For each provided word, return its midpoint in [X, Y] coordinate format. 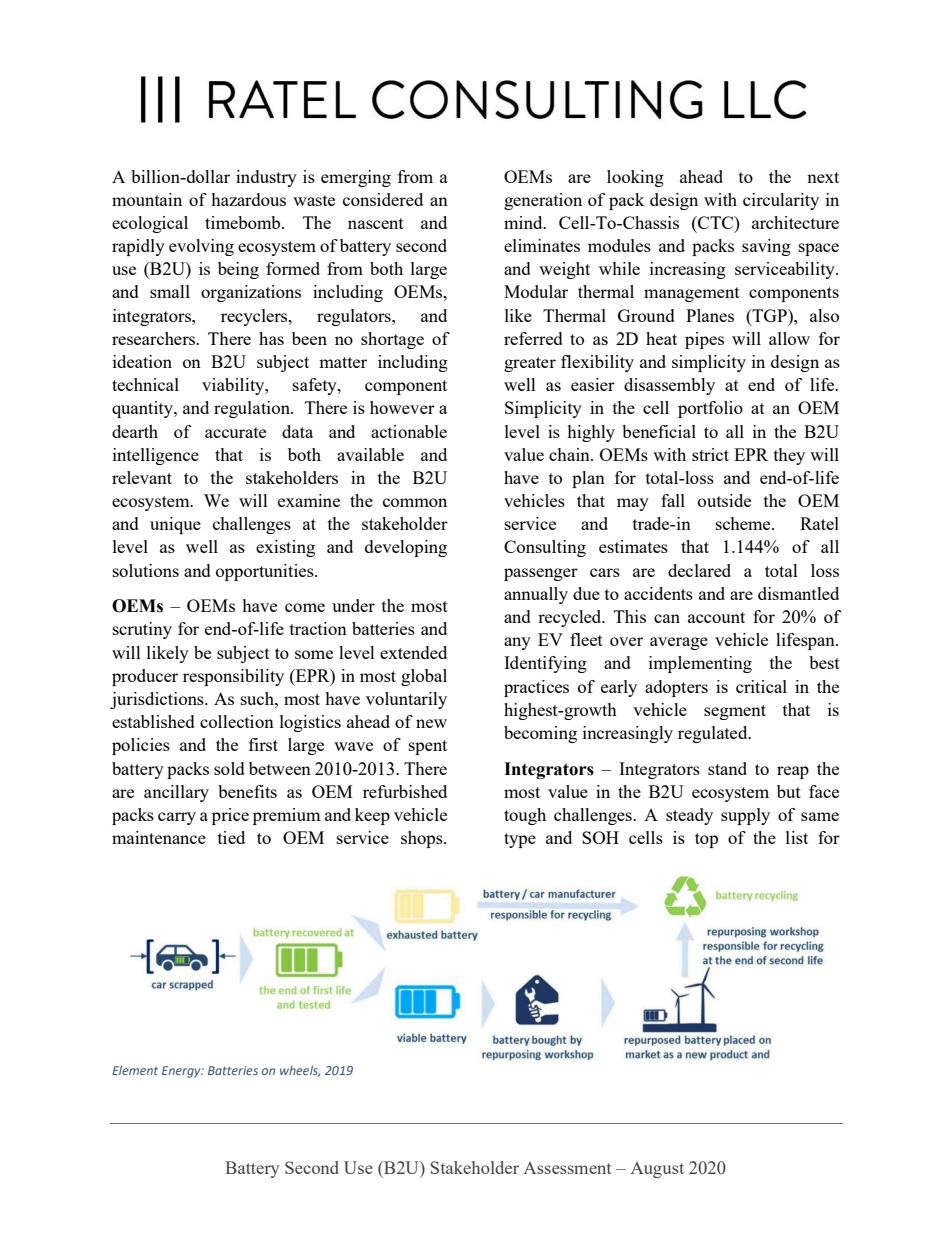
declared [699, 570]
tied [231, 837]
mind [524, 222]
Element [135, 1070]
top [706, 840]
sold [229, 768]
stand [727, 768]
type [520, 840]
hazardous [248, 199]
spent [428, 747]
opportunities [266, 572]
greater [530, 364]
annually [536, 595]
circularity [781, 201]
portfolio [710, 409]
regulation [253, 409]
